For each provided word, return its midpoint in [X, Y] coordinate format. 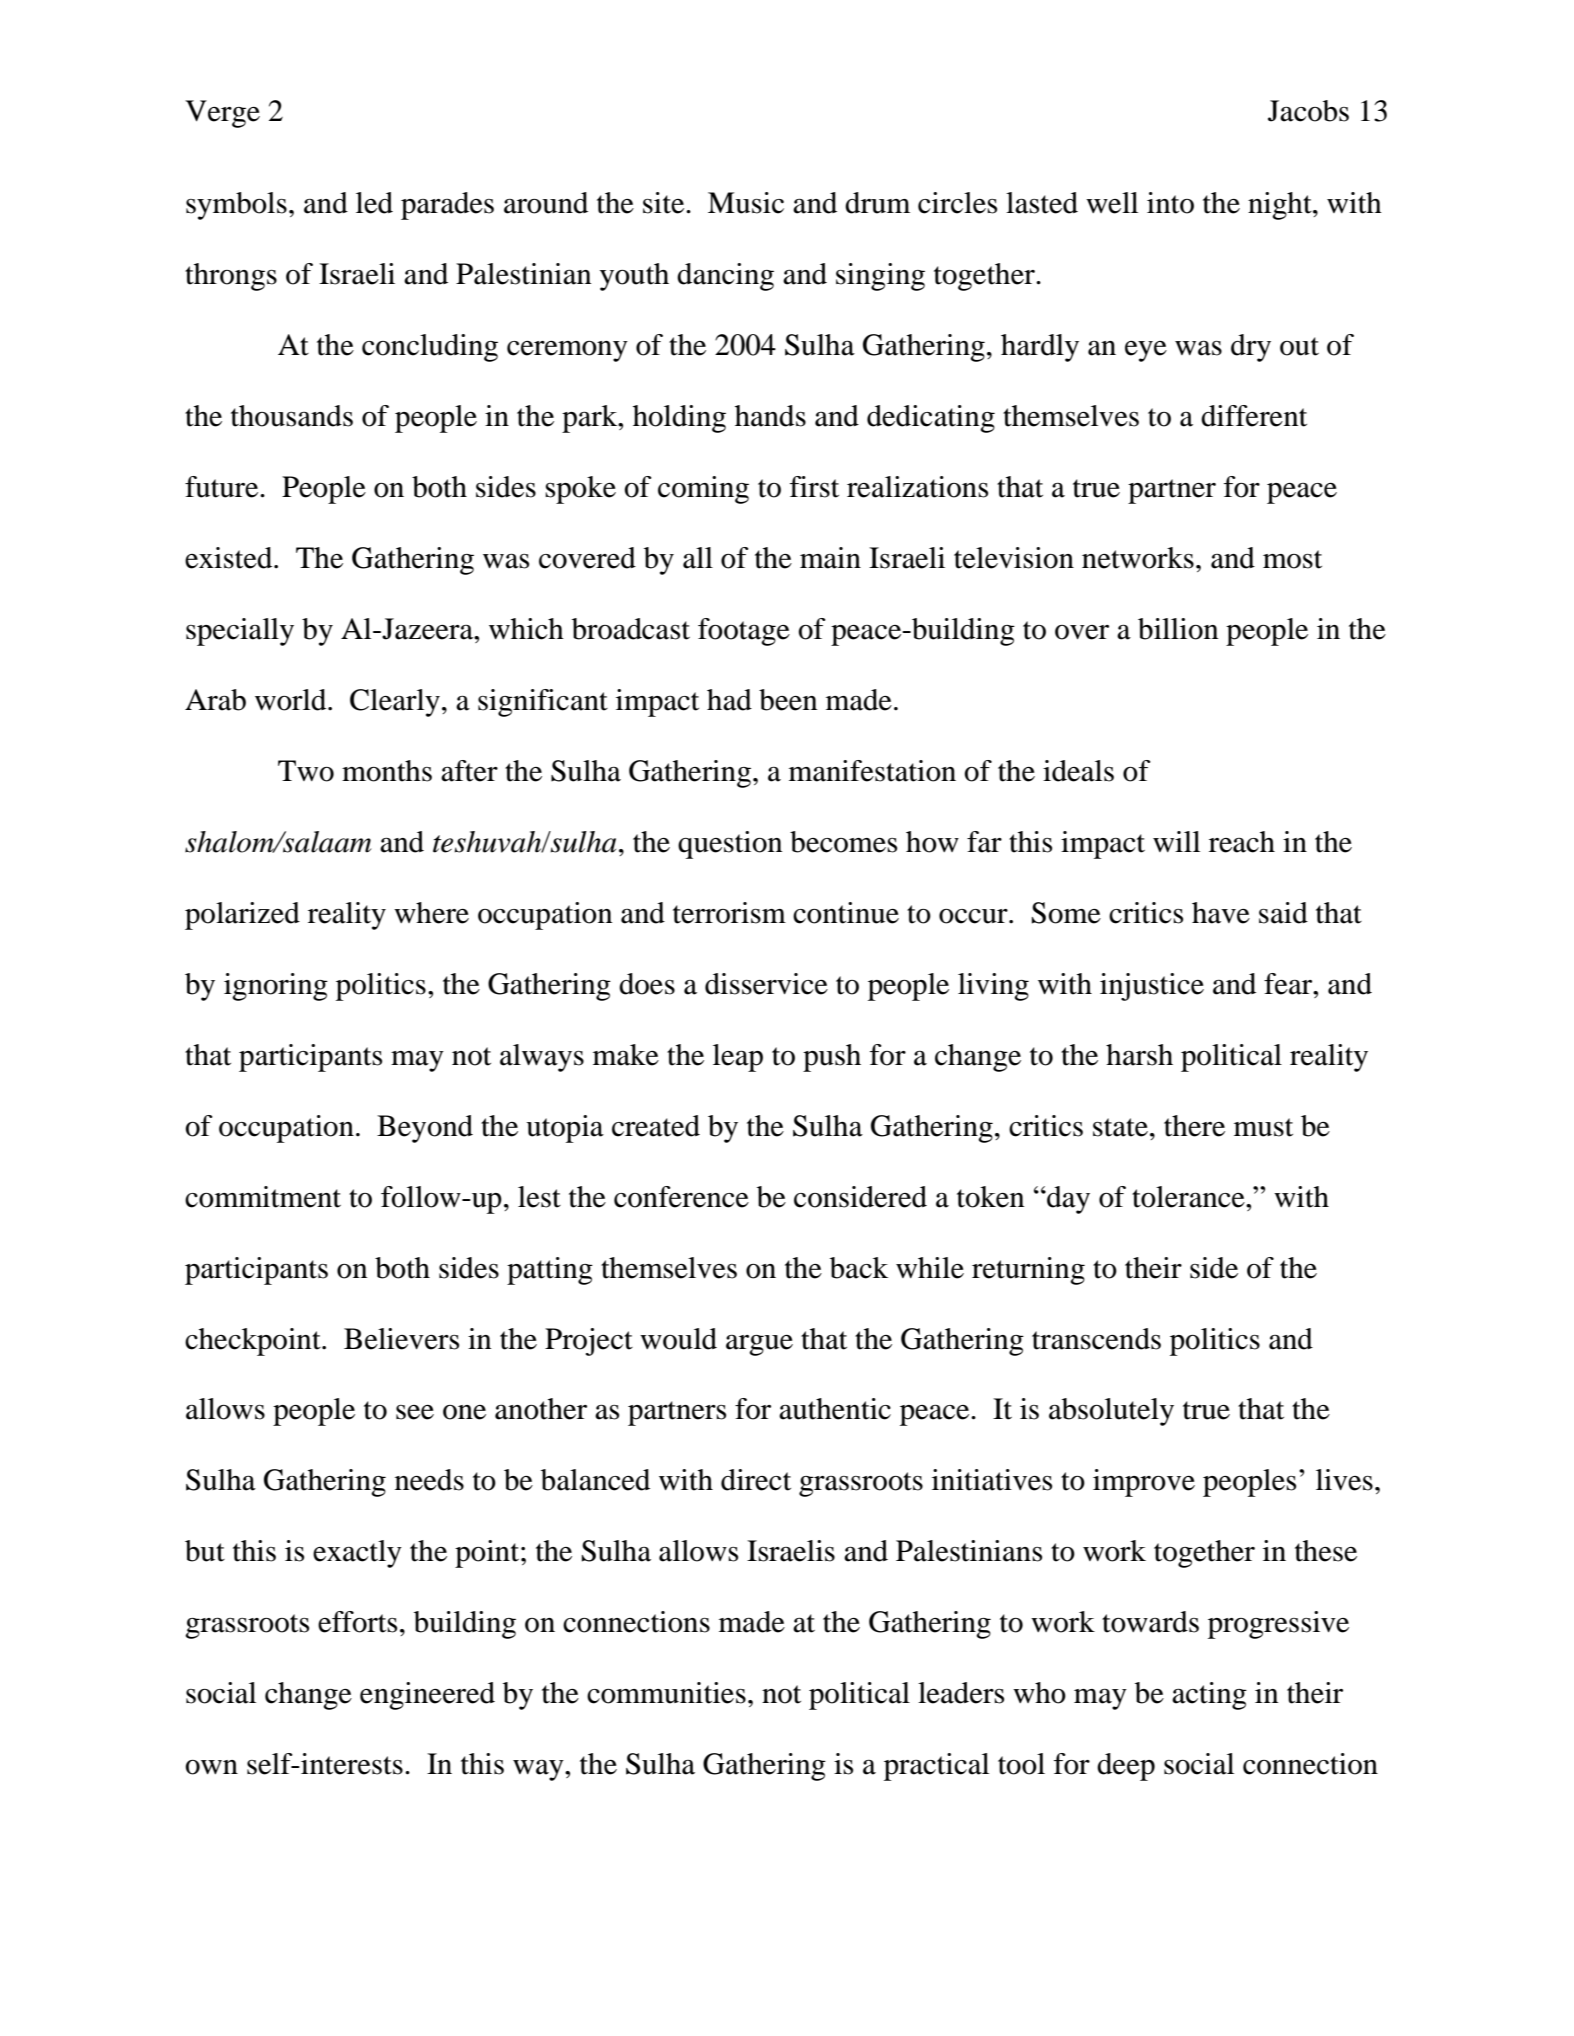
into [1170, 203]
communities [666, 1693]
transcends [1096, 1339]
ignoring [276, 987]
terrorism [729, 913]
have [1221, 913]
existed [230, 558]
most [1292, 559]
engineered [427, 1696]
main [830, 558]
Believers [401, 1339]
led [374, 203]
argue [759, 1345]
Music [746, 203]
